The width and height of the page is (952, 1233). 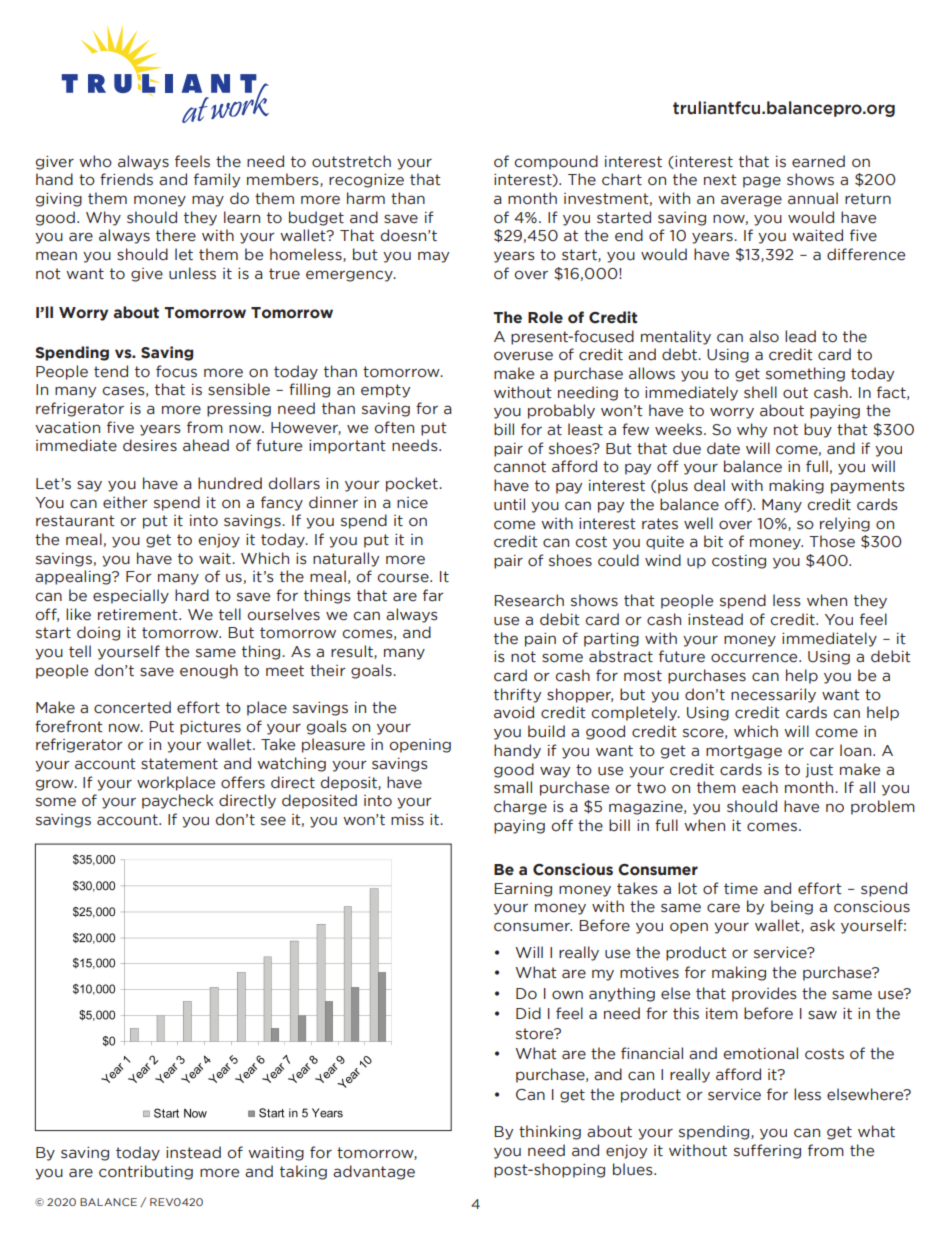 What do you see at coordinates (762, 182) in the page?
I see `page` at bounding box center [762, 182].
